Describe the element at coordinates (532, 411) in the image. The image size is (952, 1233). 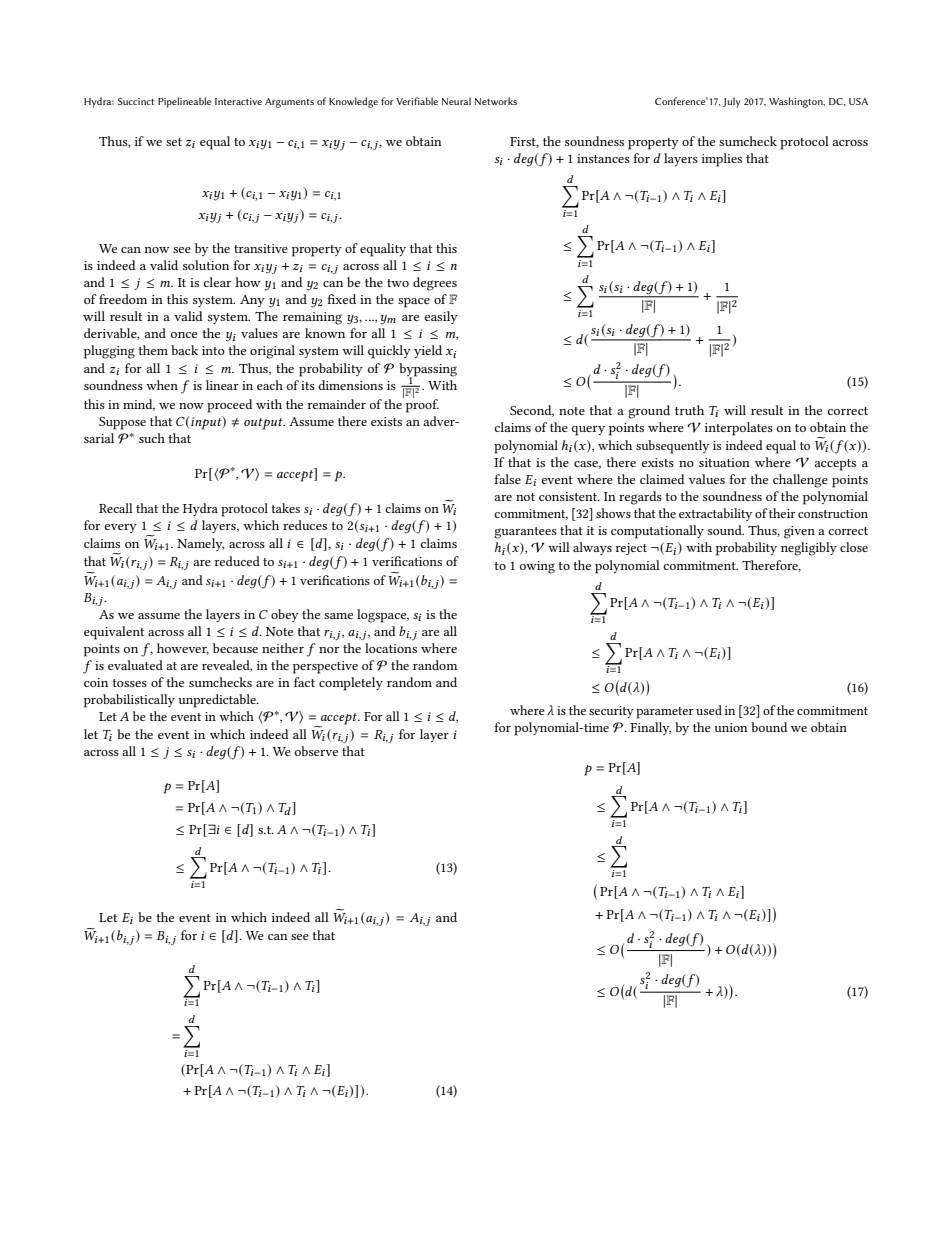
I see `Second` at that location.
